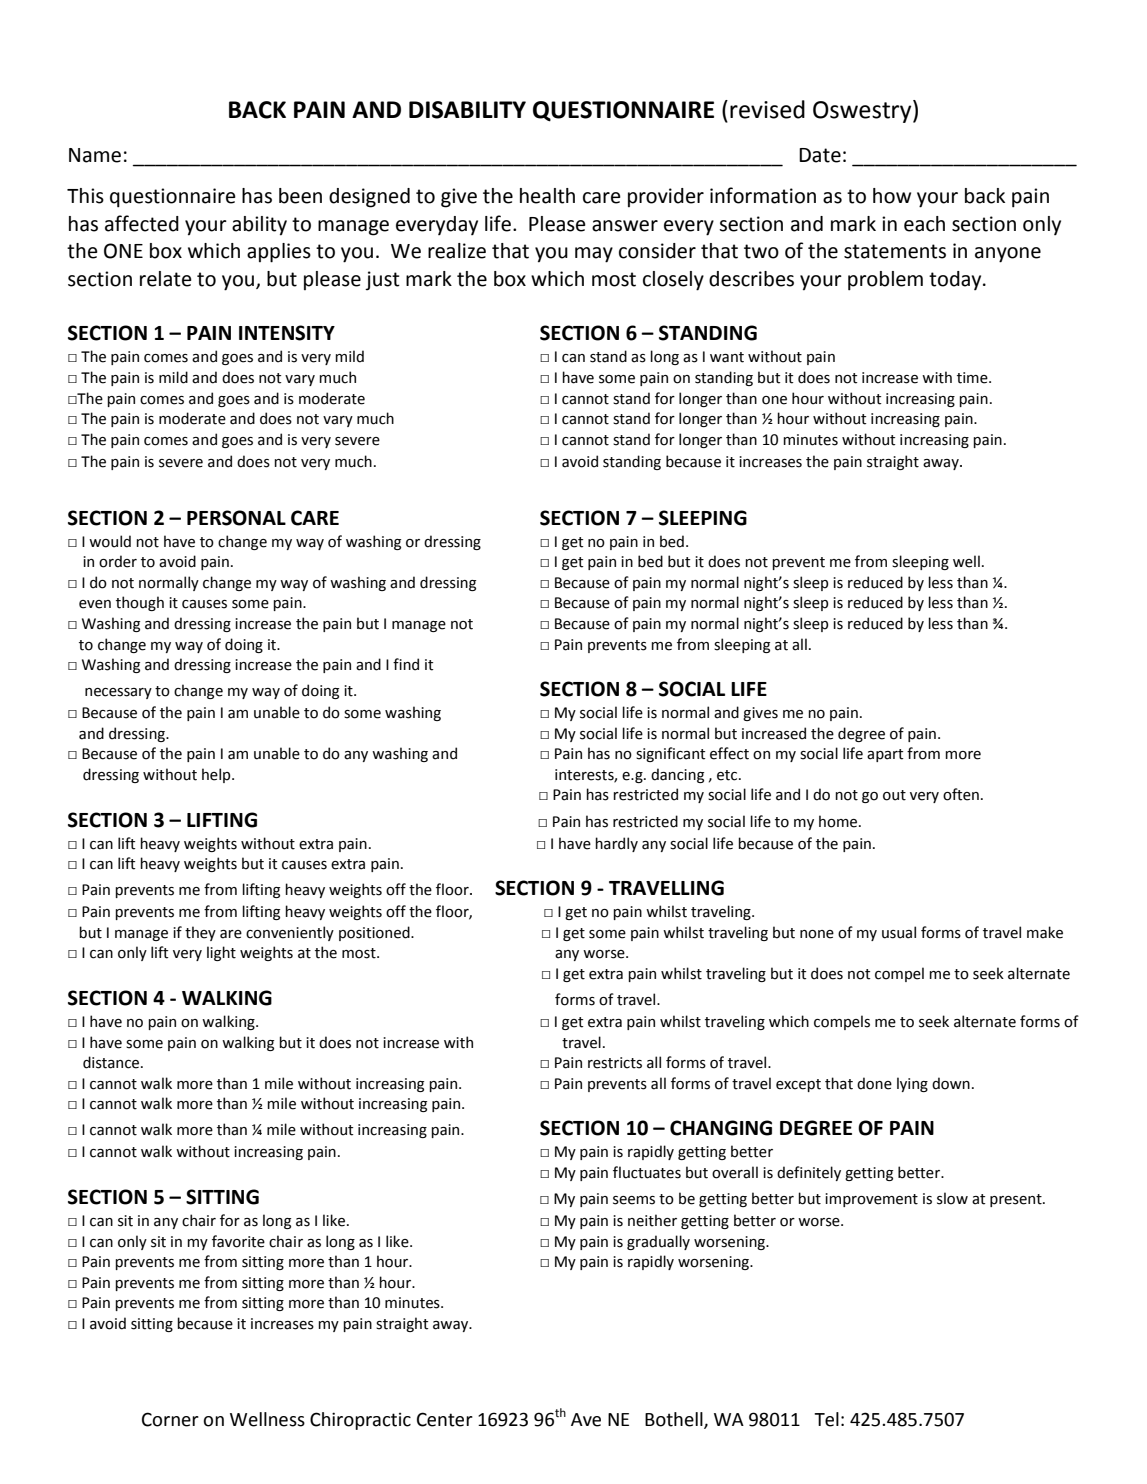 The height and width of the screenshot is (1484, 1147). I want to click on apart, so click(885, 755).
